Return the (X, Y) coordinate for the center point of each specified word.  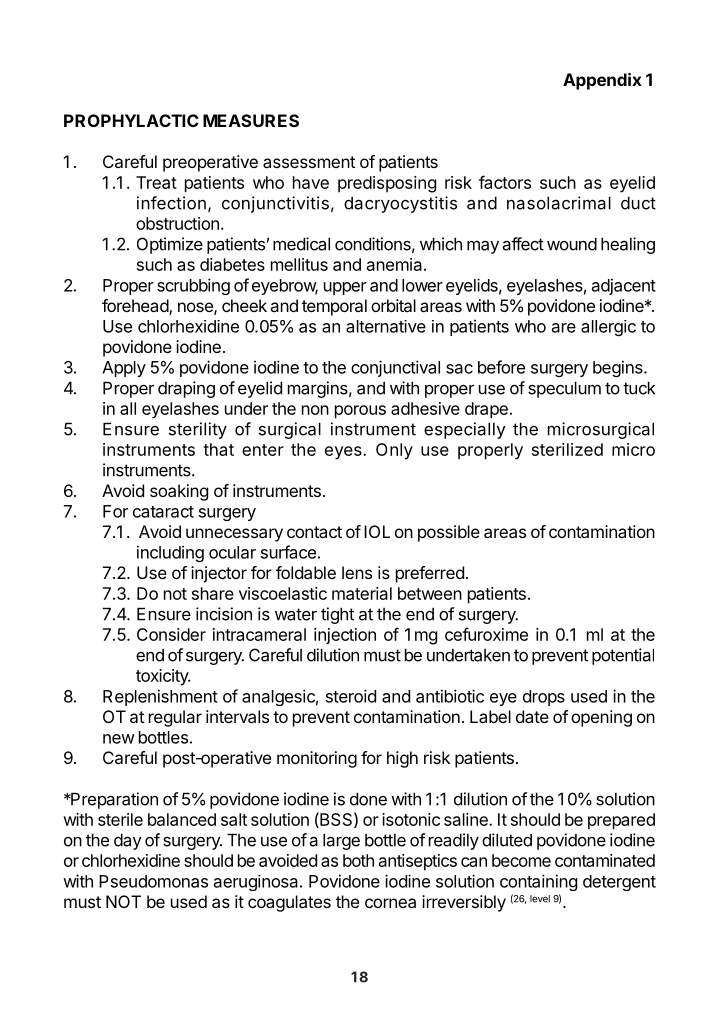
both (358, 860)
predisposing (387, 184)
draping (186, 389)
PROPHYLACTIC (131, 120)
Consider (171, 634)
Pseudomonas (153, 881)
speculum (564, 389)
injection (345, 636)
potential (623, 656)
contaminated (605, 860)
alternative (386, 326)
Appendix (602, 81)
